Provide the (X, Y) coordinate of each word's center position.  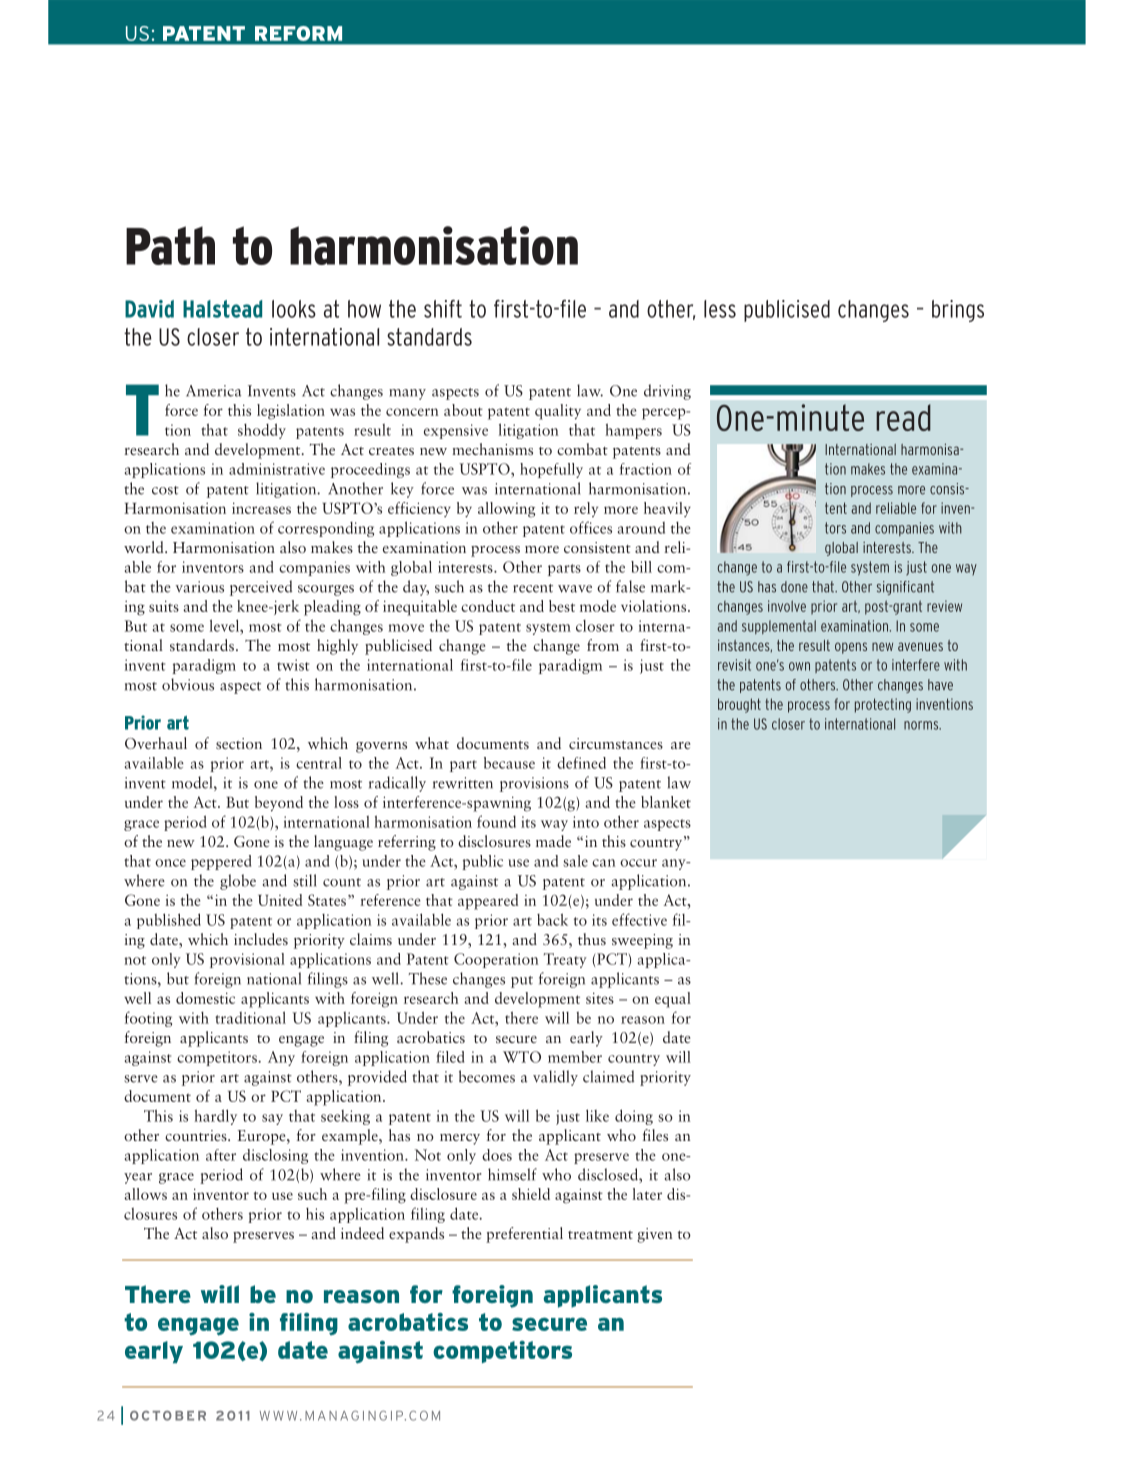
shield (531, 1194)
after (221, 1155)
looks (294, 309)
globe (238, 882)
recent (533, 588)
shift (443, 309)
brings (958, 311)
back (552, 919)
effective (639, 919)
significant (905, 588)
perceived (261, 588)
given (655, 1235)
